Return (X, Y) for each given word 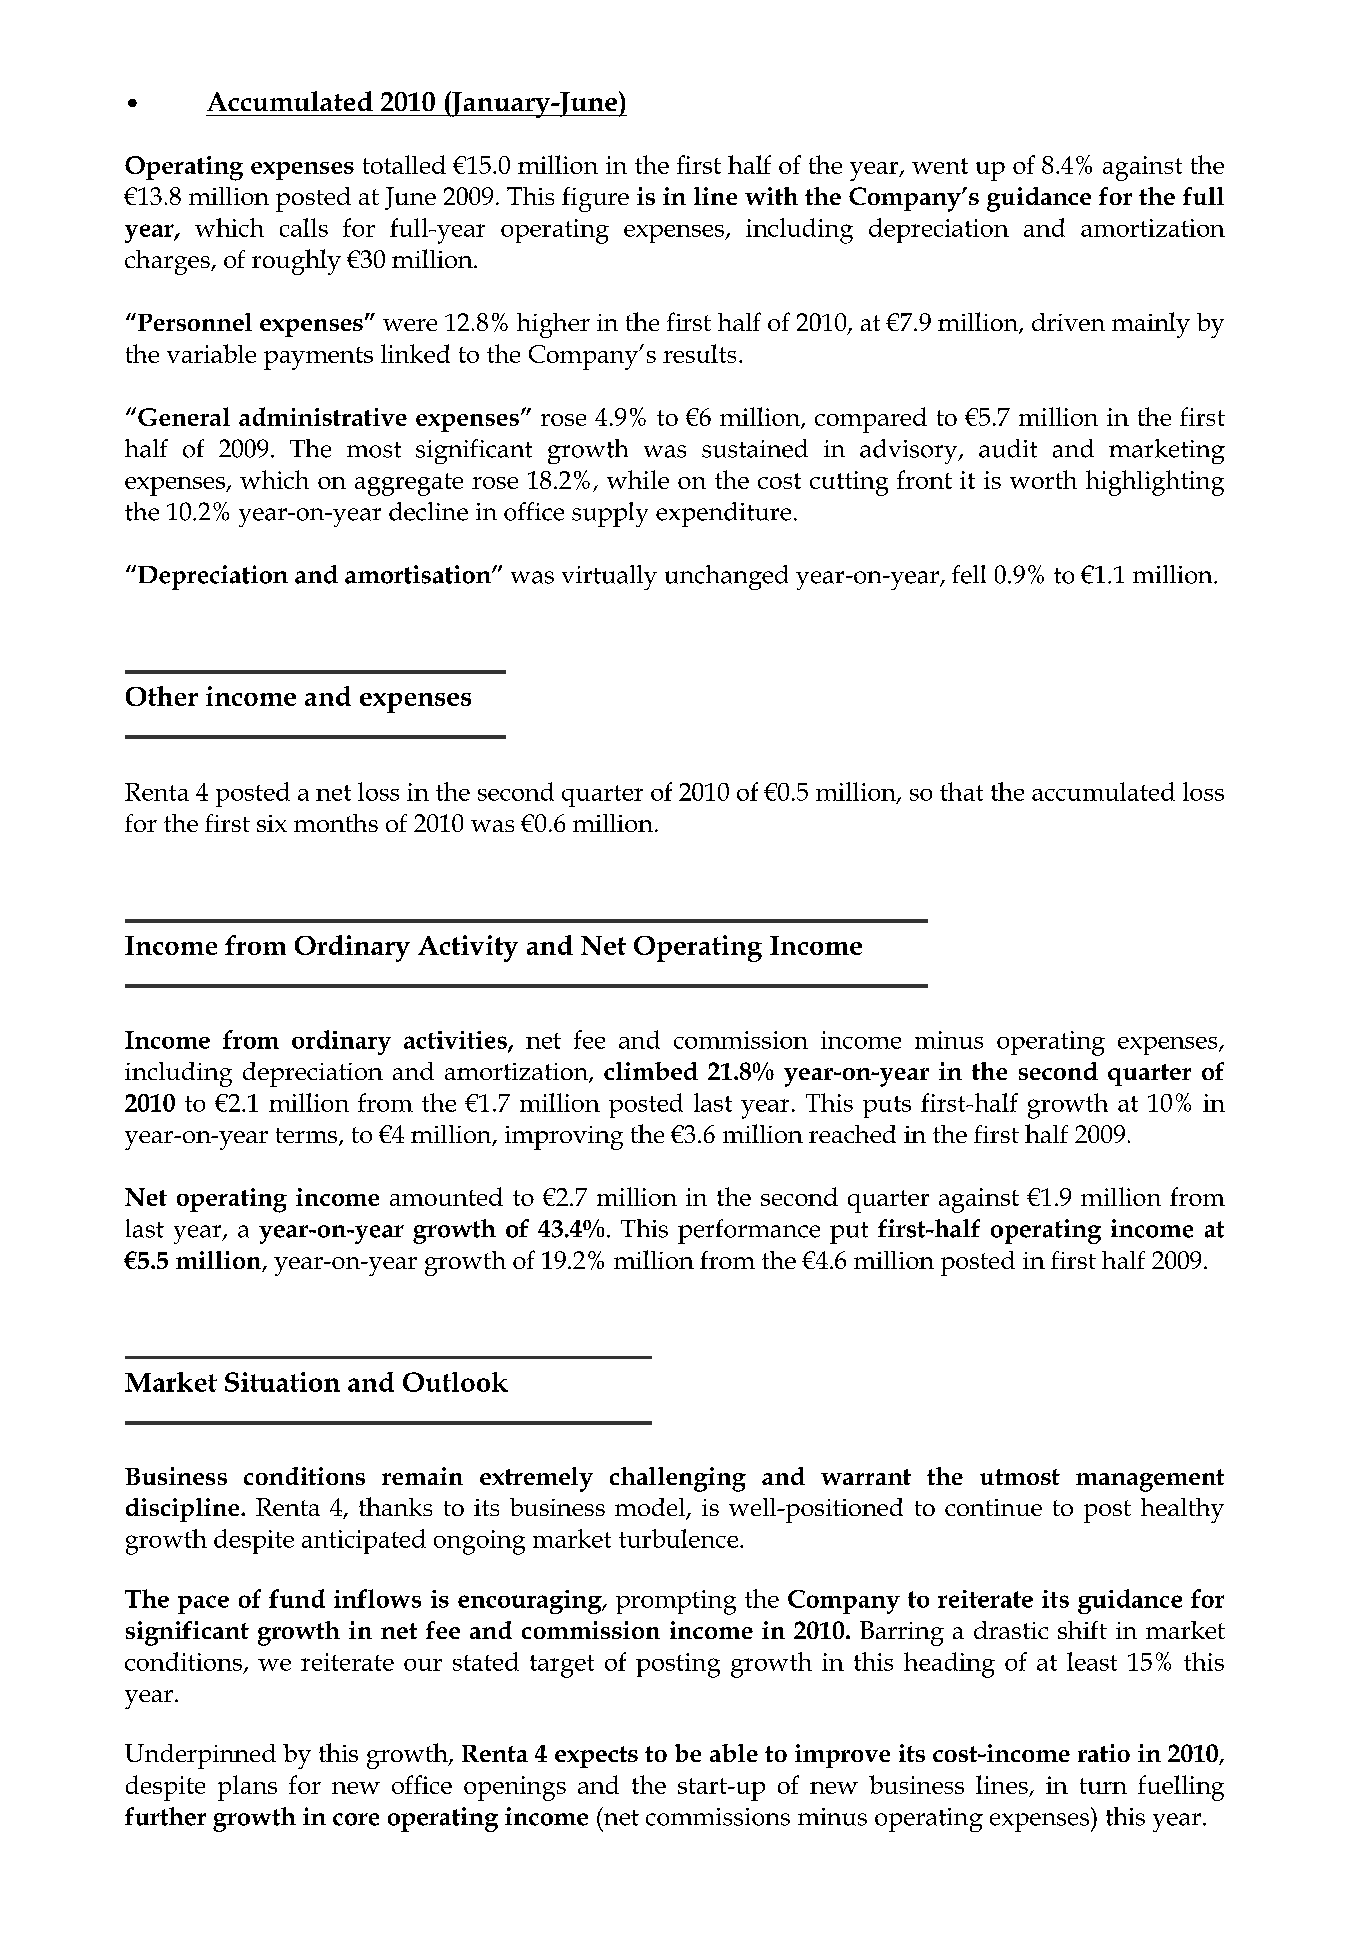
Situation (282, 1382)
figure (595, 199)
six (272, 823)
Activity (468, 948)
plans (247, 1788)
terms (308, 1137)
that (961, 791)
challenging (678, 1479)
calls (304, 227)
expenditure (723, 514)
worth (1043, 479)
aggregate (409, 484)
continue (993, 1507)
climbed (651, 1071)
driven (1068, 322)
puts (887, 1107)
